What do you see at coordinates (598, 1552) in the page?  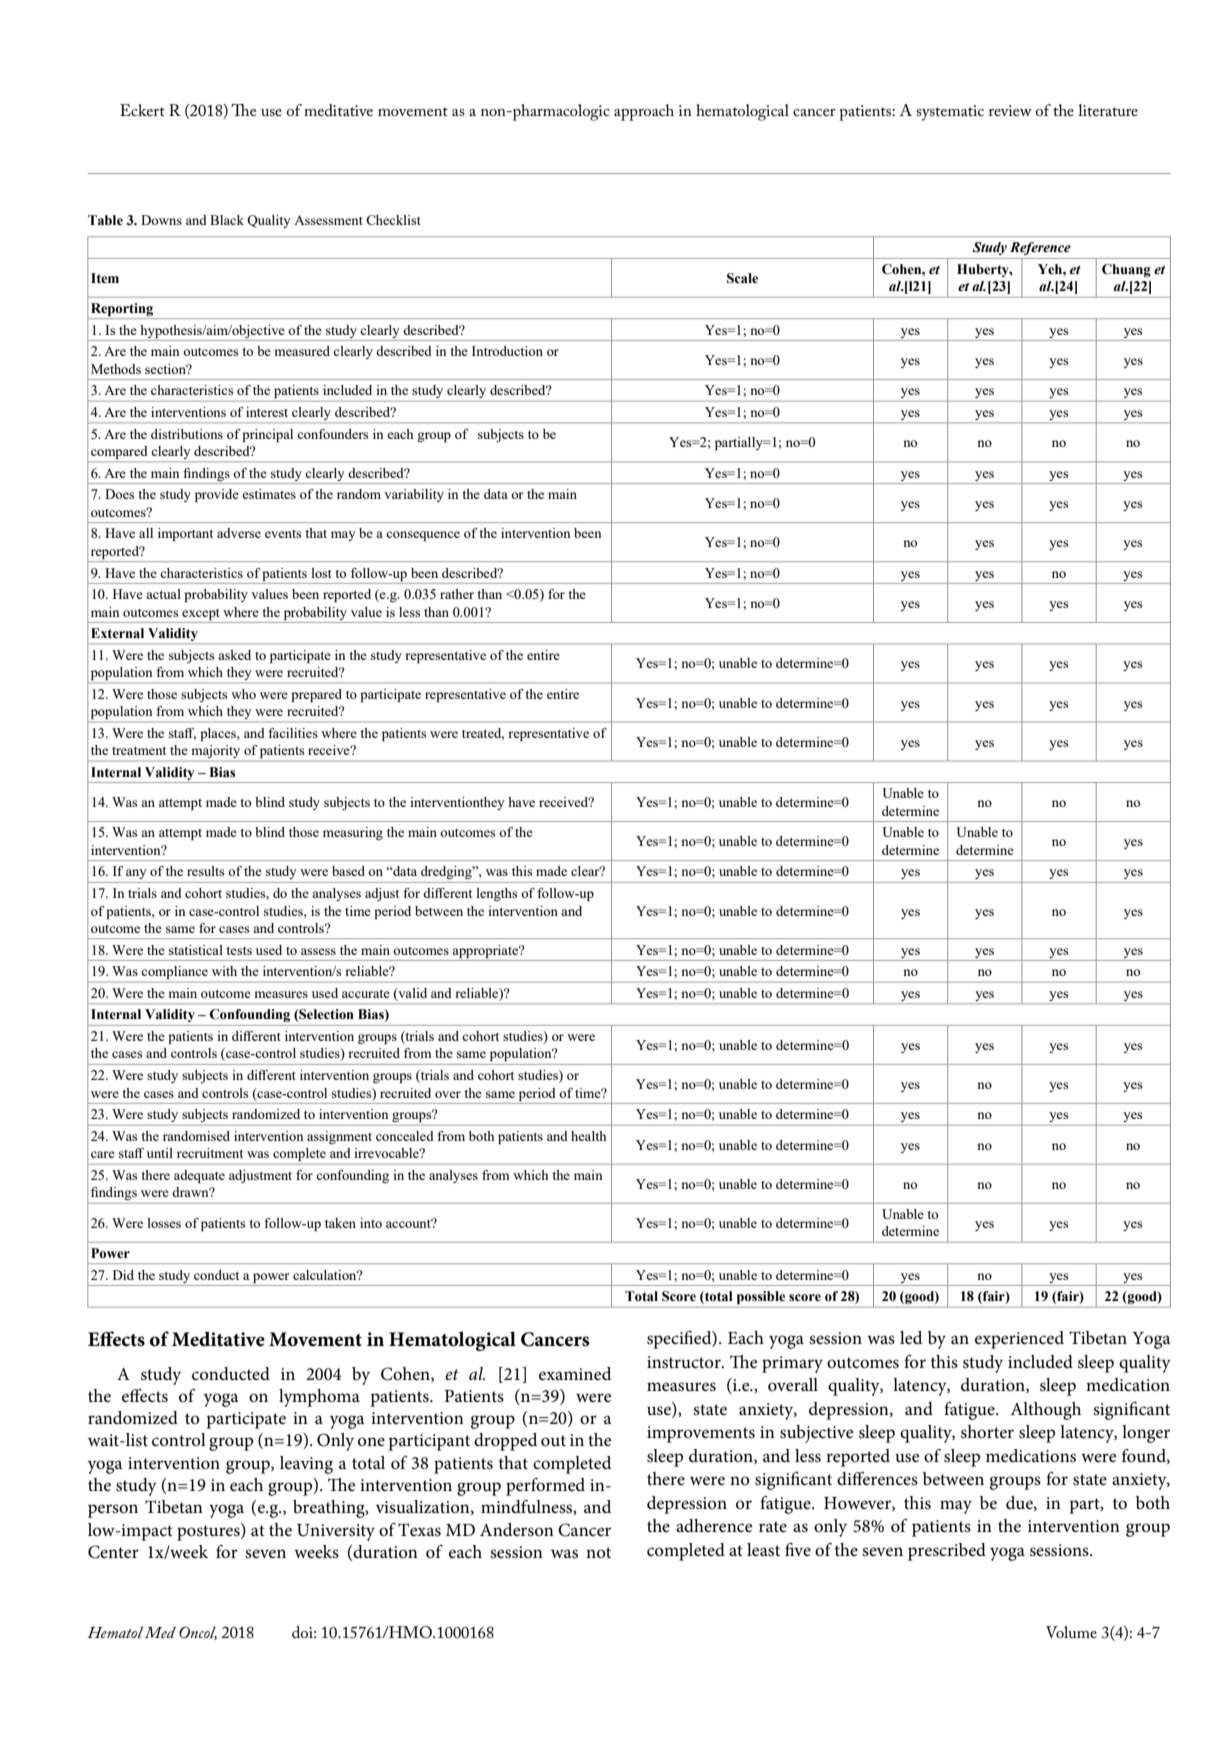 I see `not` at bounding box center [598, 1552].
